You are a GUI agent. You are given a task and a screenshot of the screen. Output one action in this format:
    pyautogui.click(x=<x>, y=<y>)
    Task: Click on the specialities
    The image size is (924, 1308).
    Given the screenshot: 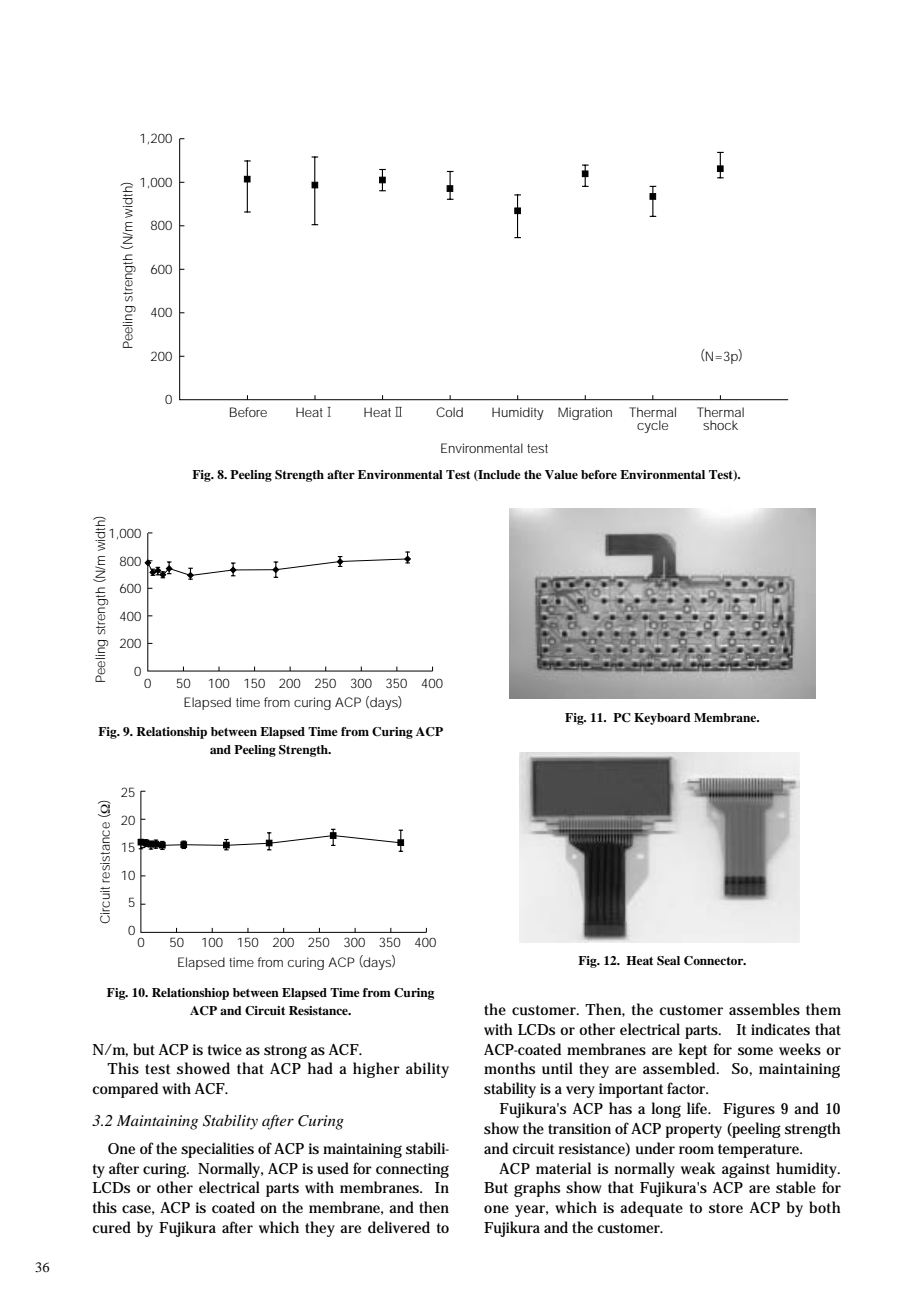 What is the action you would take?
    pyautogui.click(x=217, y=1150)
